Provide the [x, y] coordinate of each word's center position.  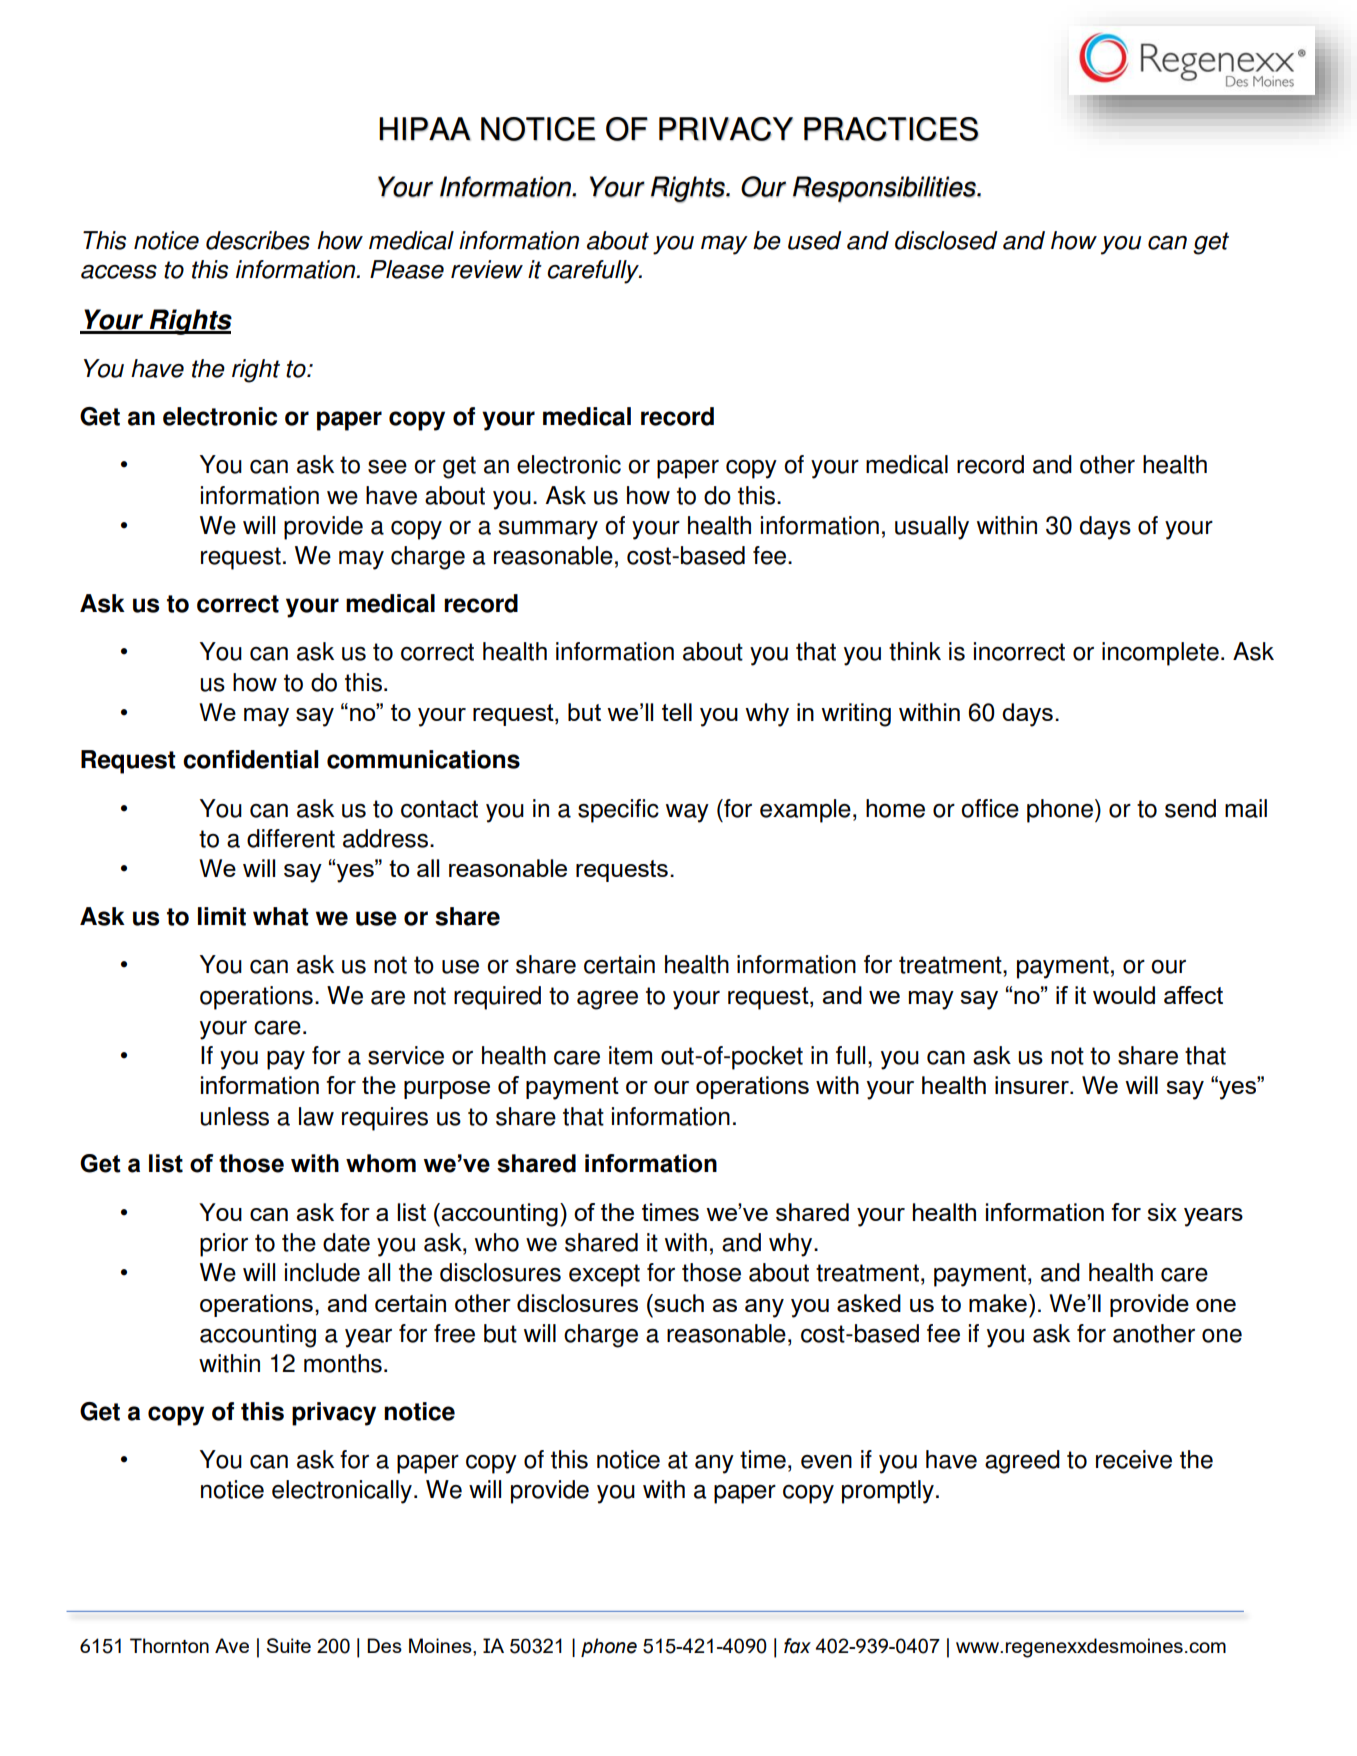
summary [548, 530]
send [1190, 808]
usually [932, 528]
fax [797, 1646]
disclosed [946, 240]
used [815, 240]
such [678, 1303]
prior [224, 1245]
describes [258, 240]
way [687, 813]
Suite [289, 1645]
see [387, 467]
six [1162, 1212]
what [280, 916]
